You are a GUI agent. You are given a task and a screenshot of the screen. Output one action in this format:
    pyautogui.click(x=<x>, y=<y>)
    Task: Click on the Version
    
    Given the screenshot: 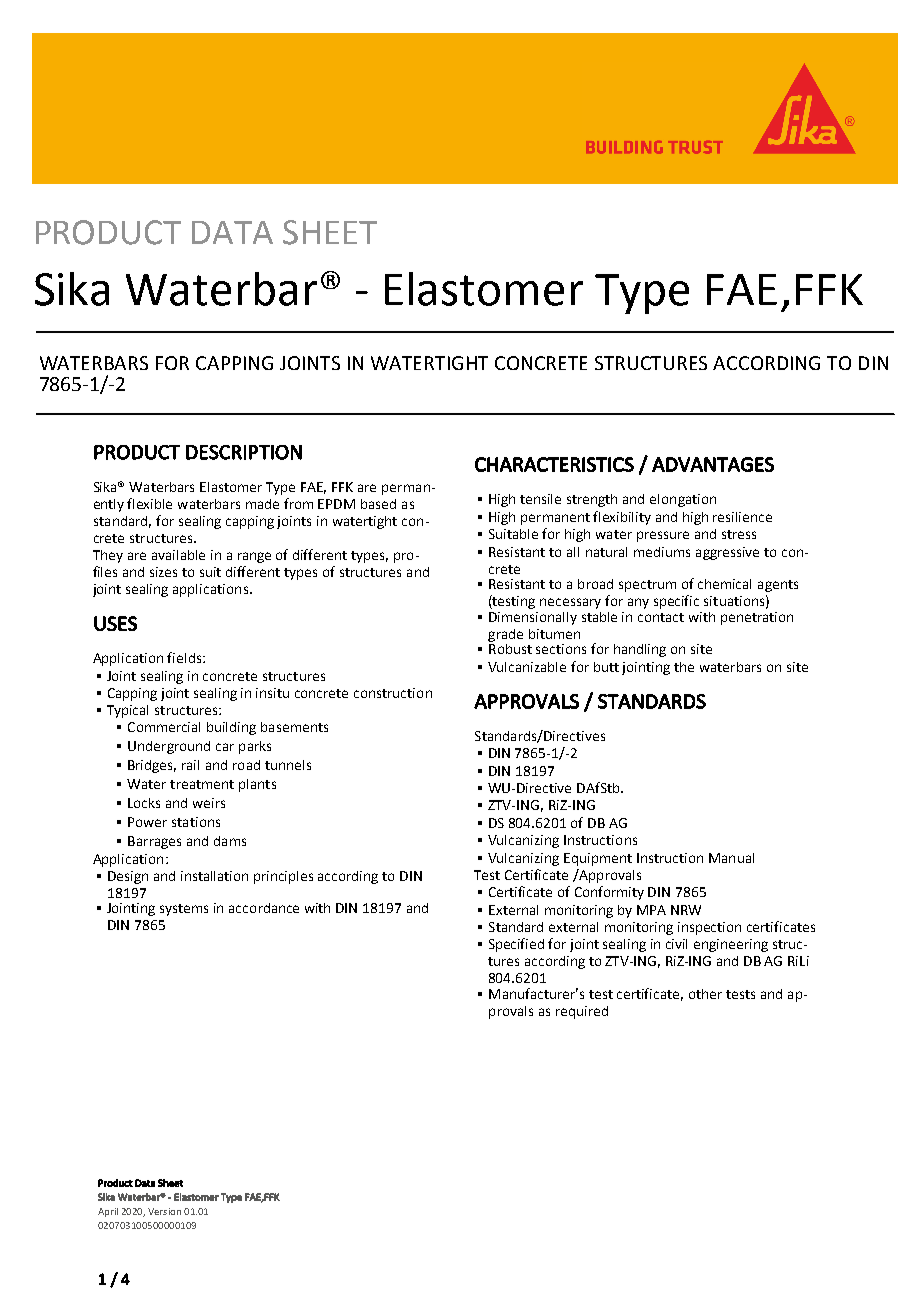 What is the action you would take?
    pyautogui.click(x=164, y=1211)
